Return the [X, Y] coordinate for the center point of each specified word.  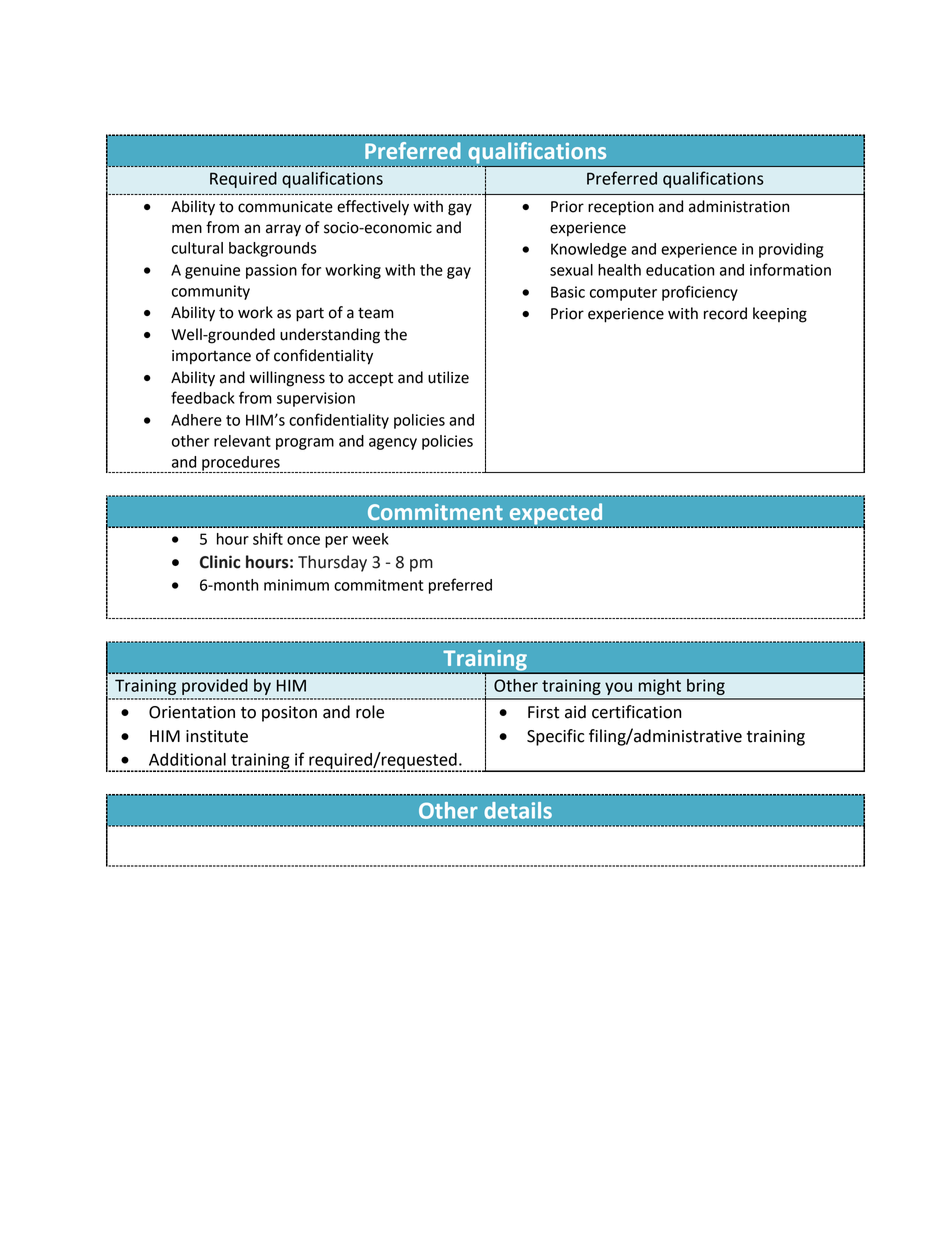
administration [739, 206]
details [518, 810]
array [283, 230]
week [370, 539]
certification [636, 712]
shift [268, 538]
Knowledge [589, 250]
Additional [187, 759]
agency [393, 444]
